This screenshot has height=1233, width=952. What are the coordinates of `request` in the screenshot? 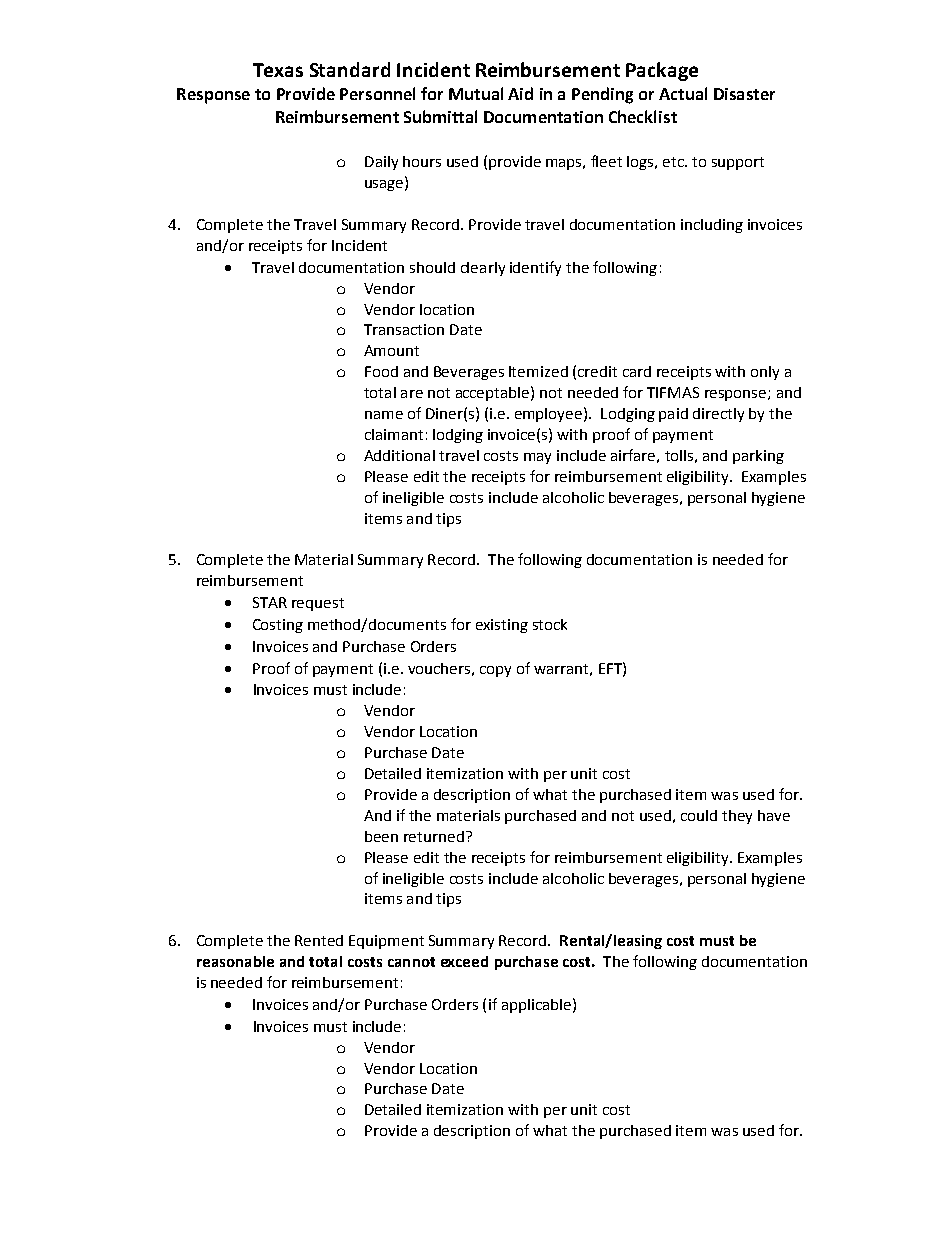 It's located at (318, 604).
